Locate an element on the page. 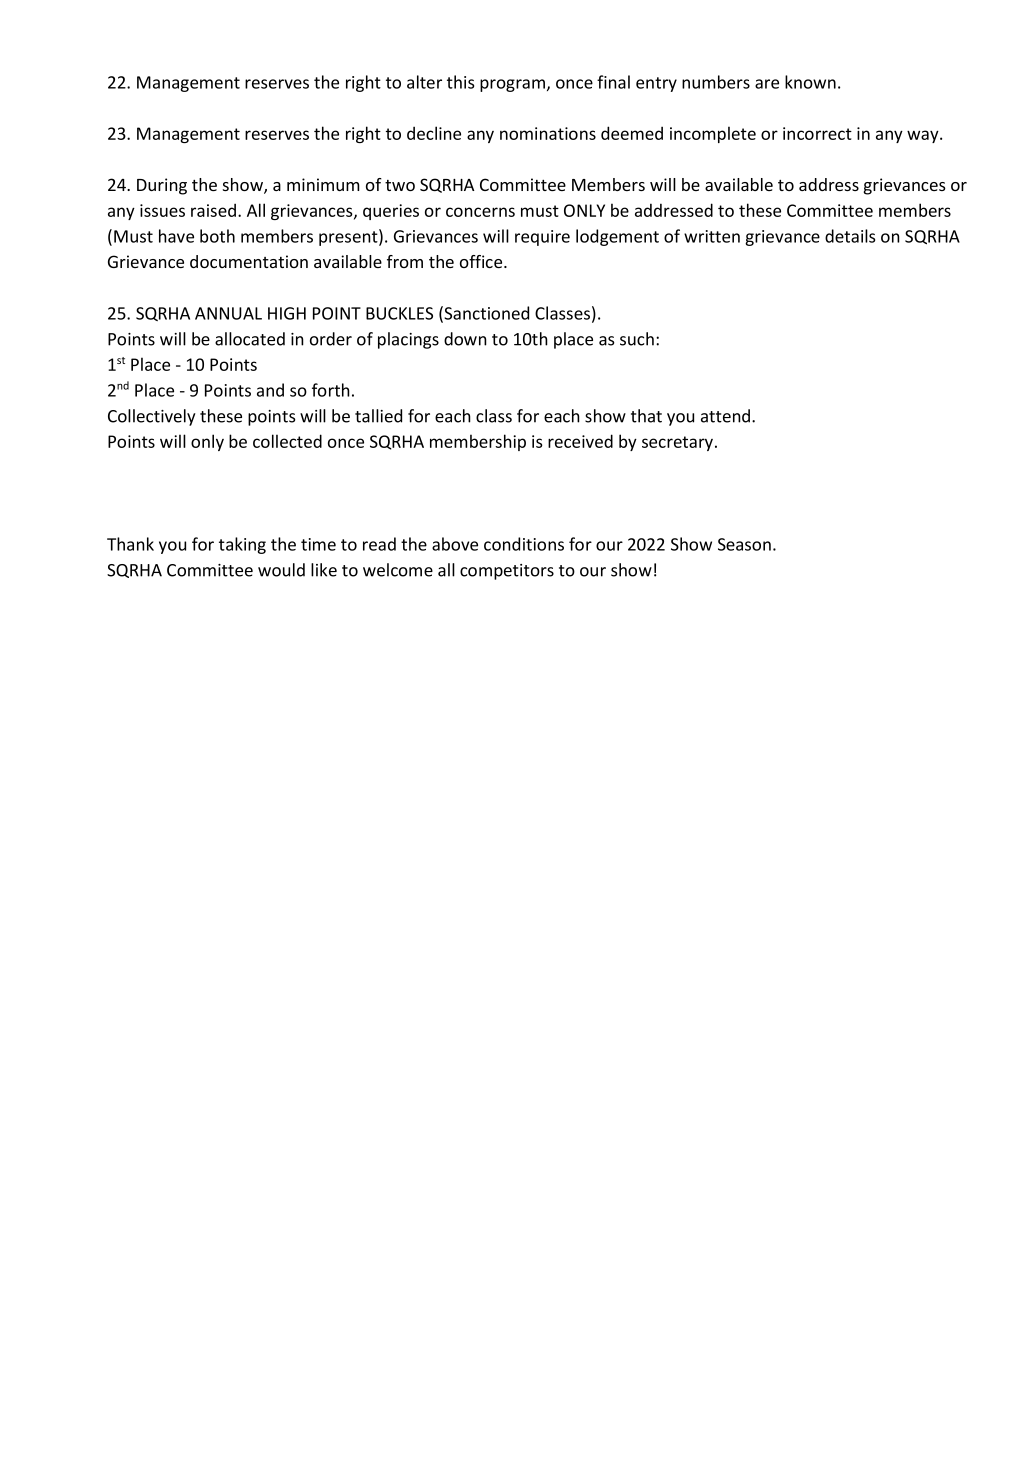 Image resolution: width=1035 pixels, height=1463 pixels. collected is located at coordinates (287, 441).
